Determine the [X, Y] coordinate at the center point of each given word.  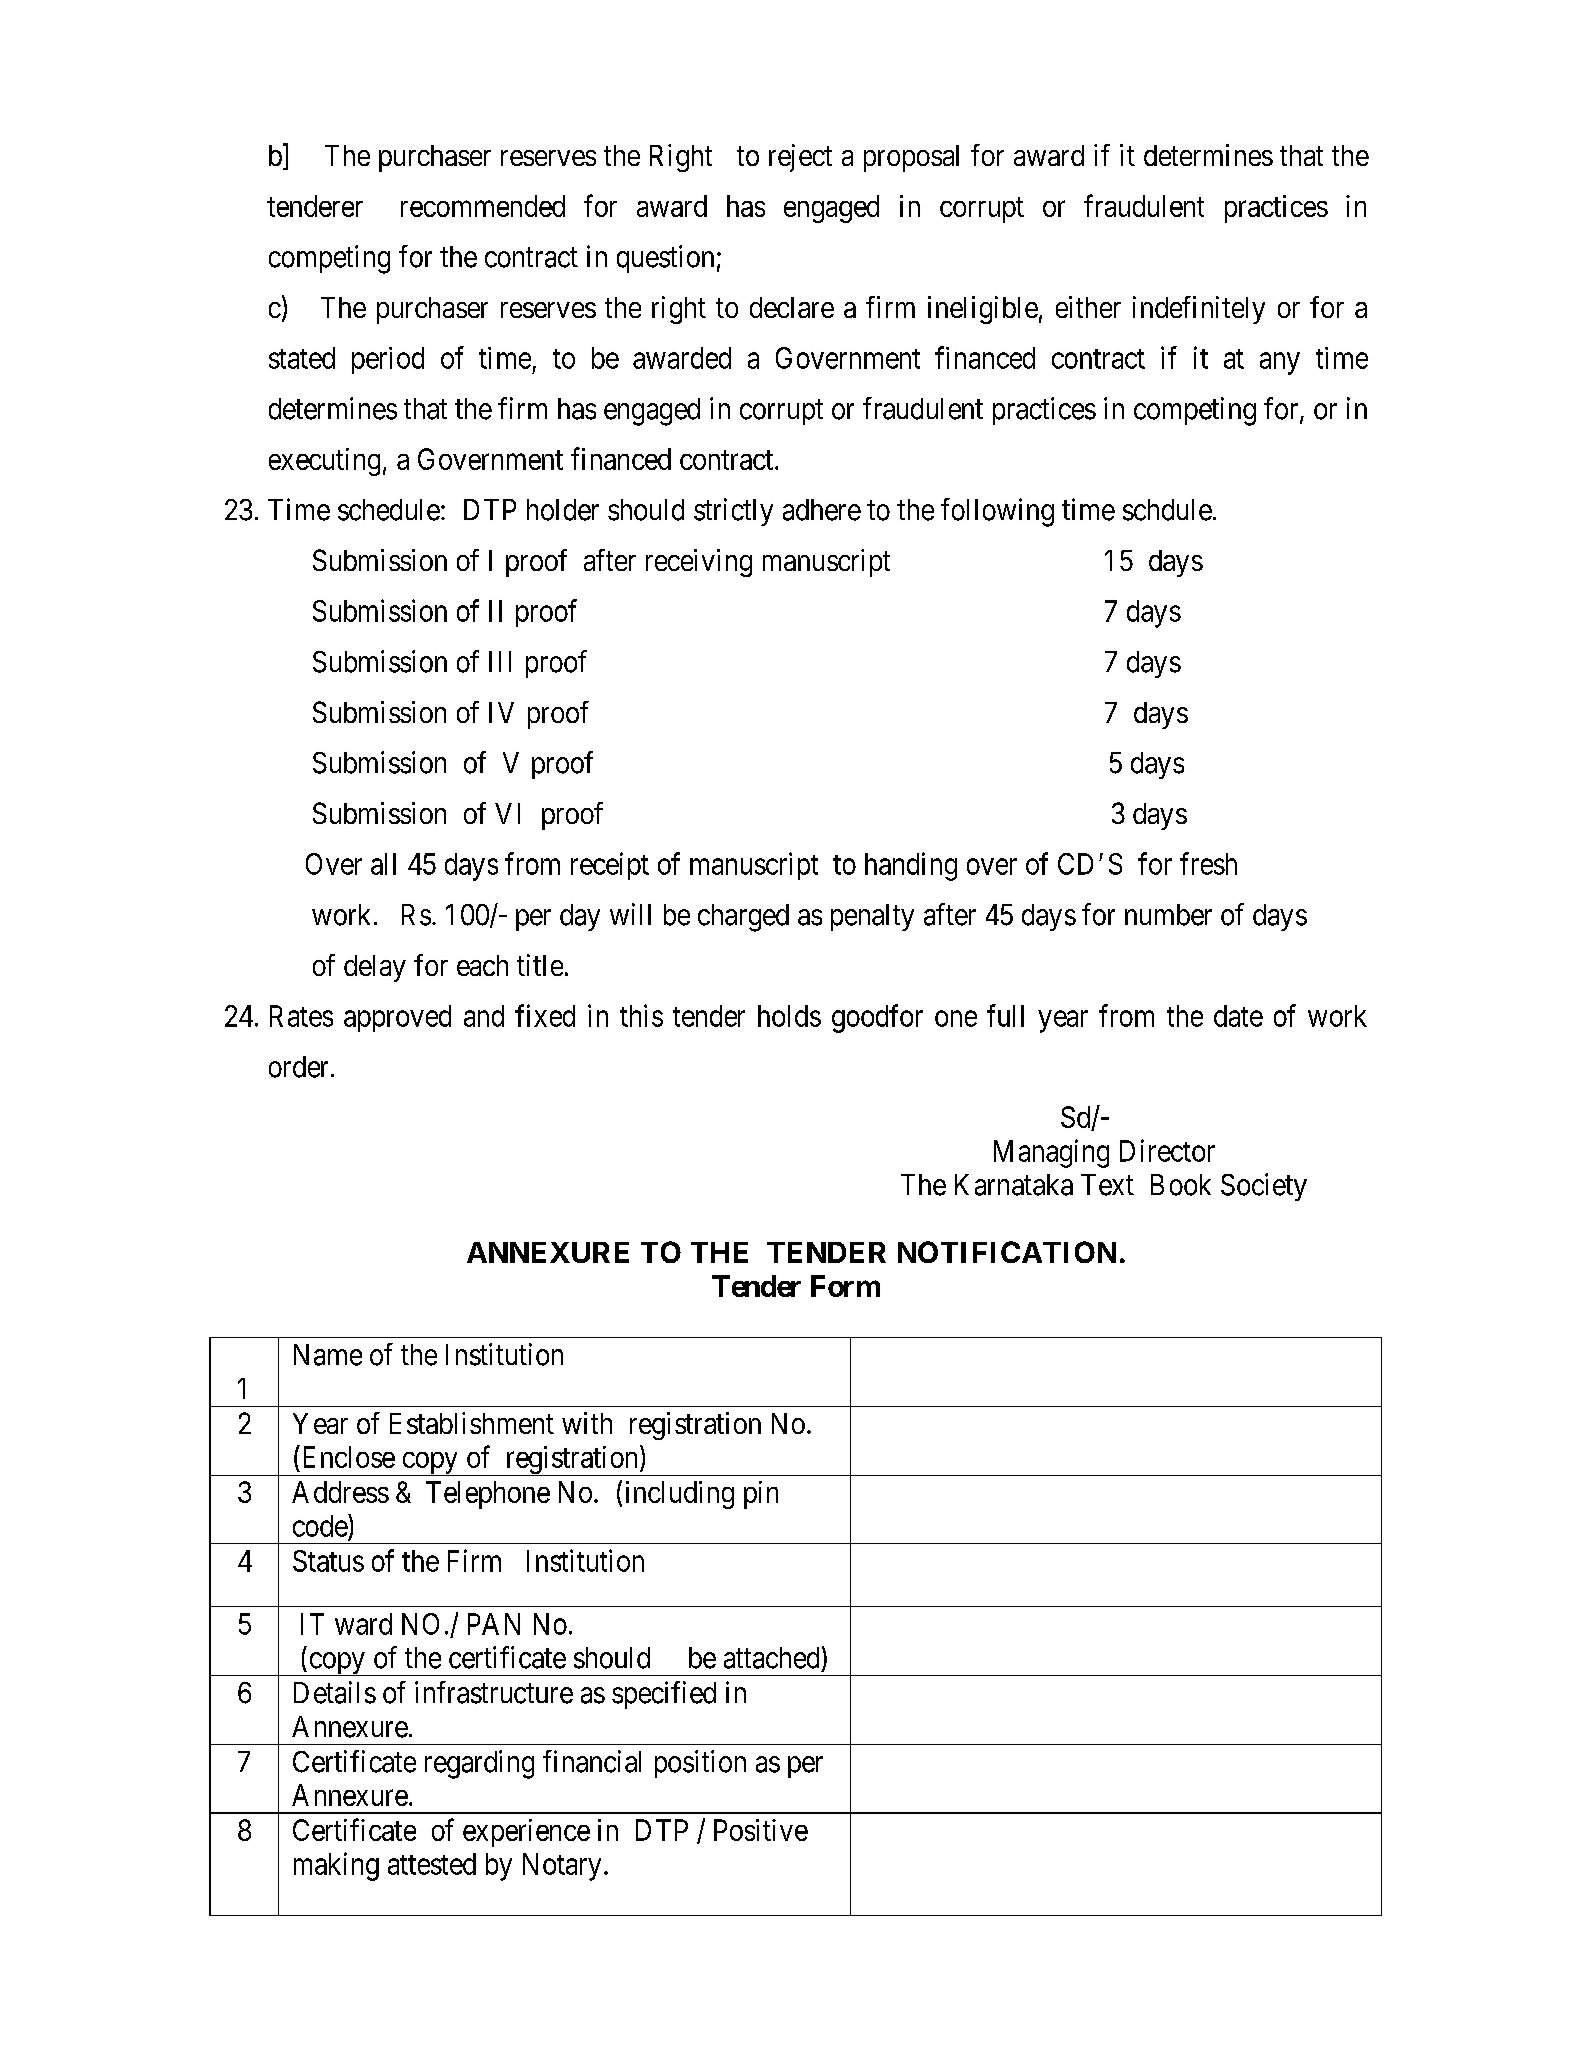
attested [432, 1864]
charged [743, 918]
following [997, 512]
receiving [699, 563]
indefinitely [1199, 310]
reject [800, 158]
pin [761, 1495]
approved [397, 1018]
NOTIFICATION [1007, 1252]
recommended [483, 206]
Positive [761, 1830]
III [500, 661]
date [1238, 1016]
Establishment [472, 1423]
